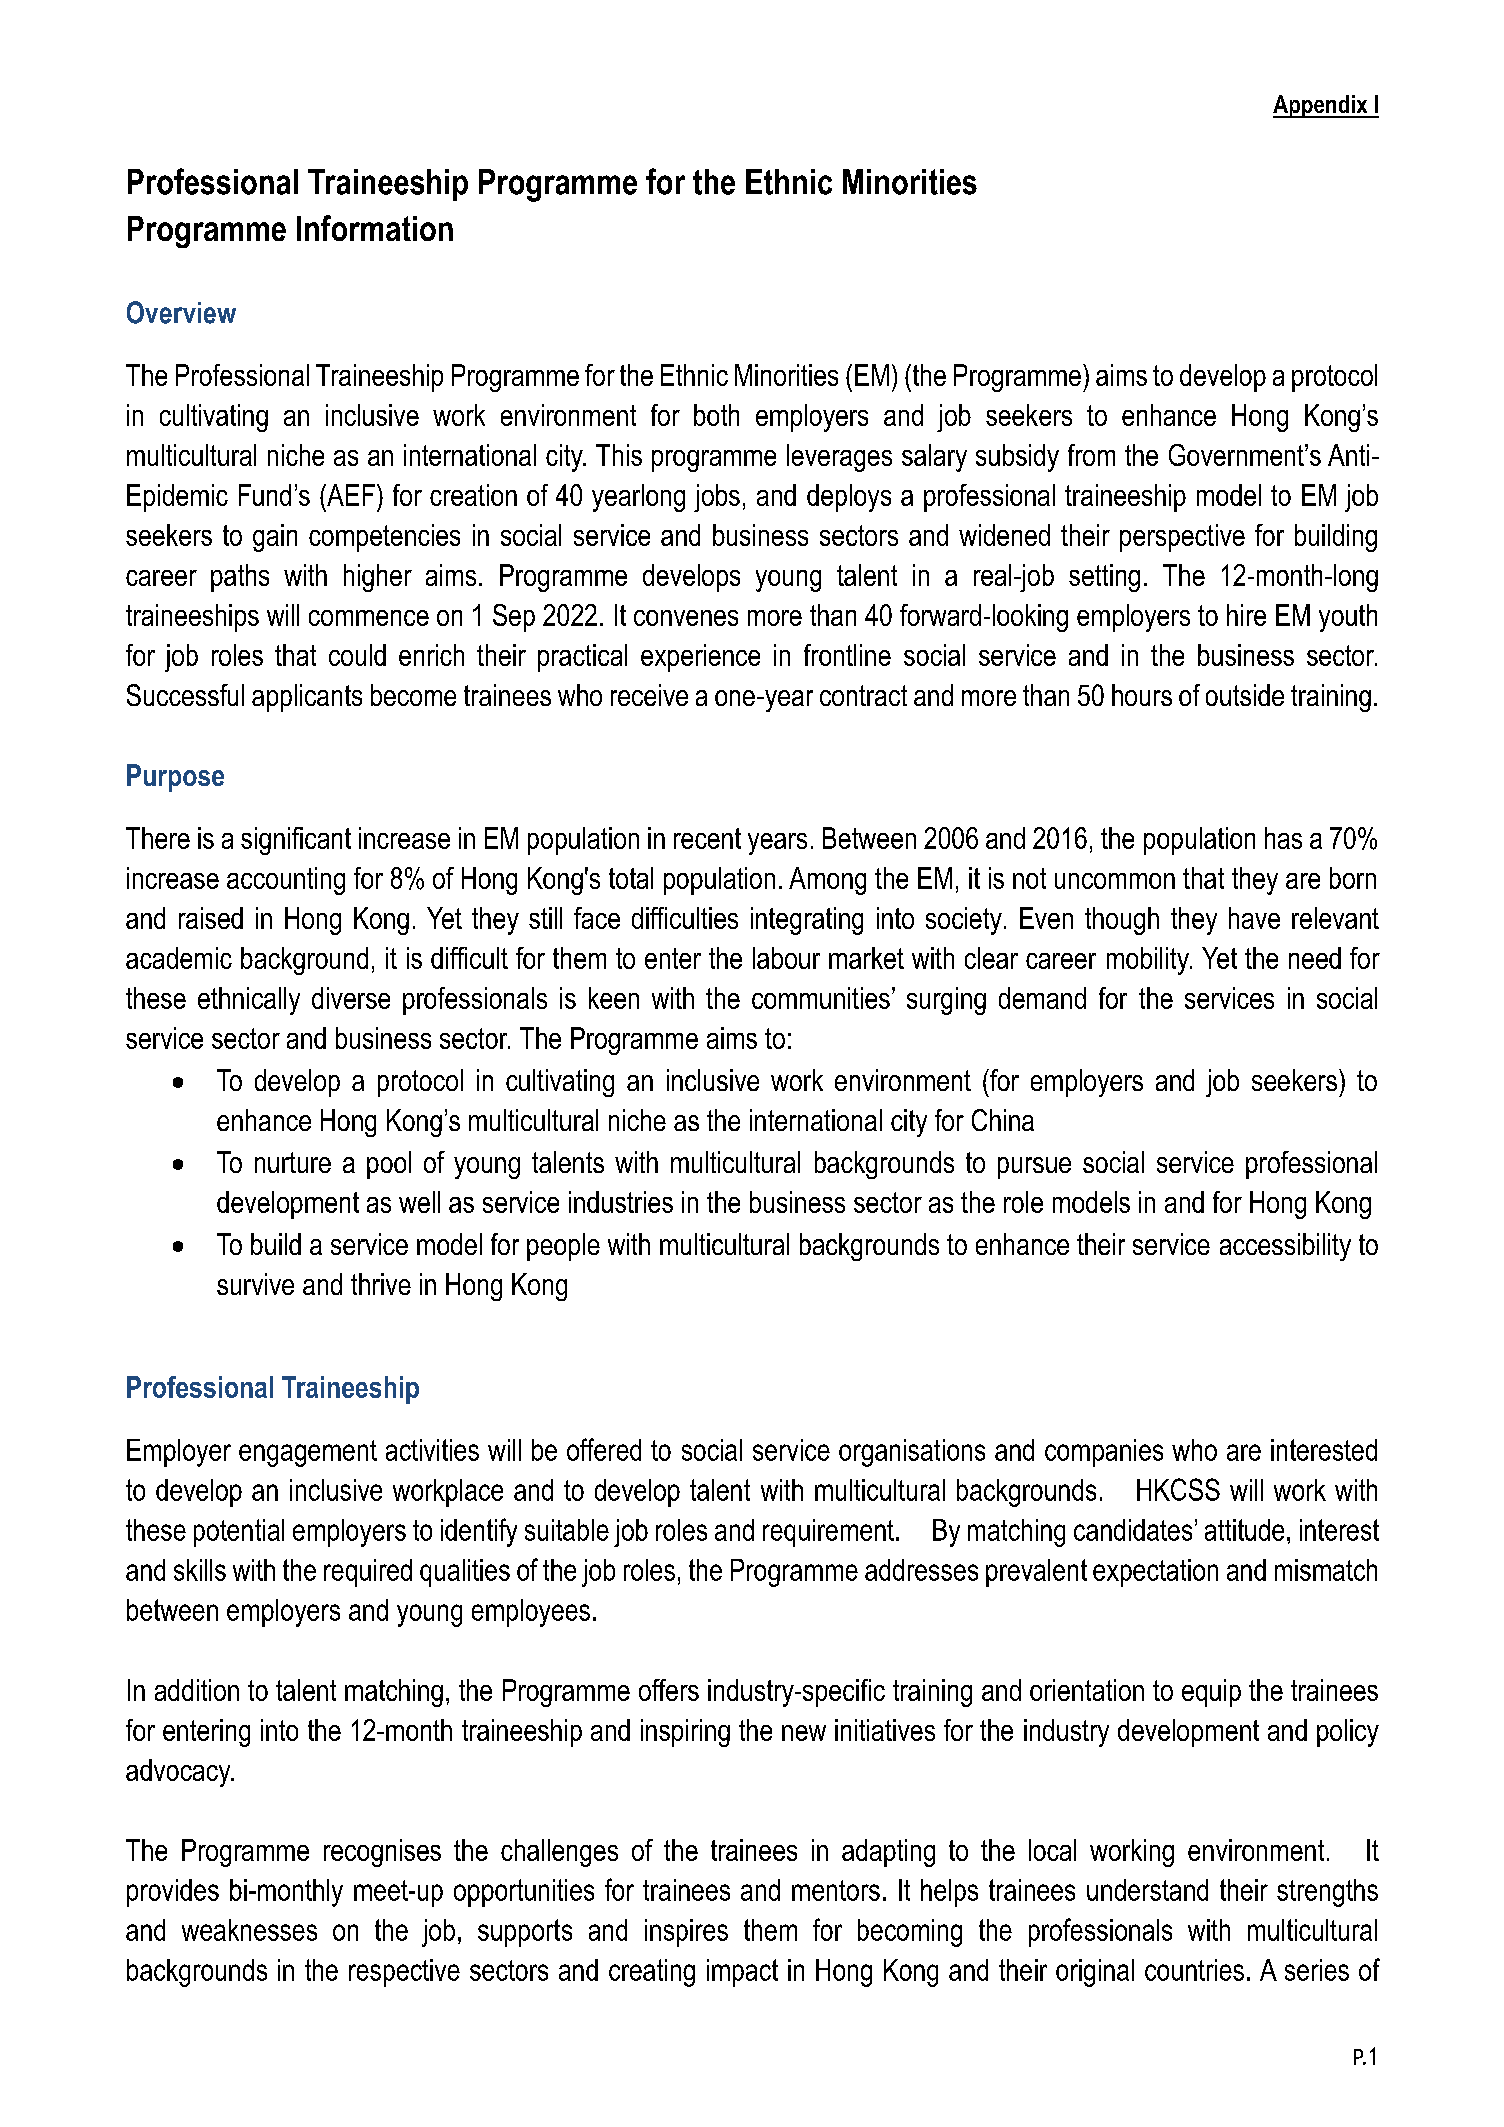 The height and width of the page is (2127, 1504). Describe the element at coordinates (249, 1930) in the page. I see `weaknesses` at that location.
